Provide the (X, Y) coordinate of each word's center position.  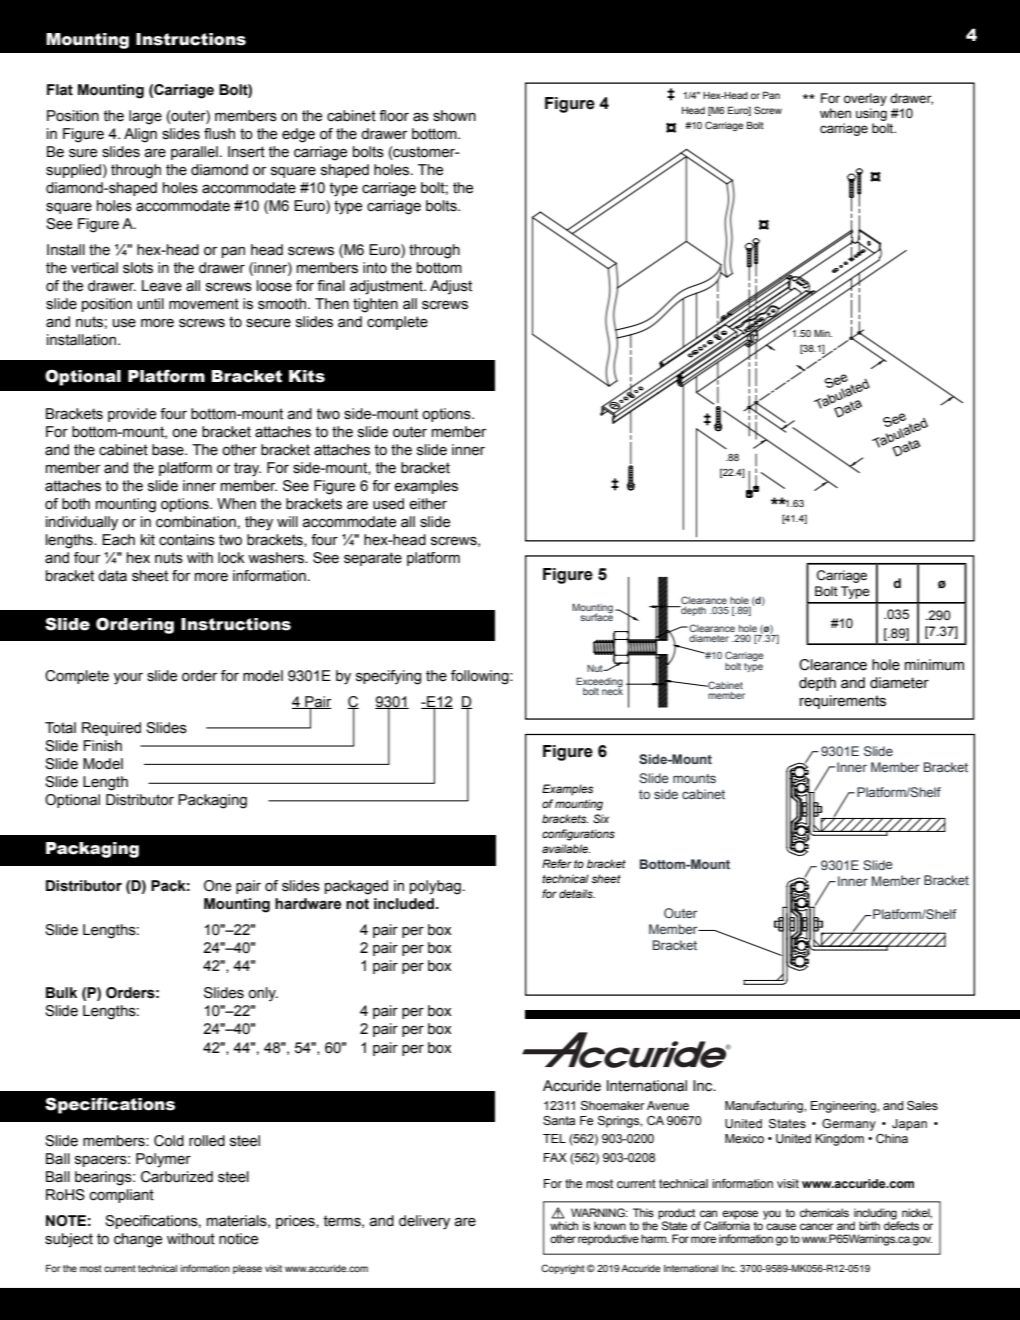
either (428, 504)
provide (132, 415)
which (564, 1225)
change (138, 1240)
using (871, 114)
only (263, 994)
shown (454, 116)
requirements (843, 702)
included (405, 904)
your (128, 679)
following (481, 677)
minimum (934, 665)
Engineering (844, 1107)
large (145, 117)
